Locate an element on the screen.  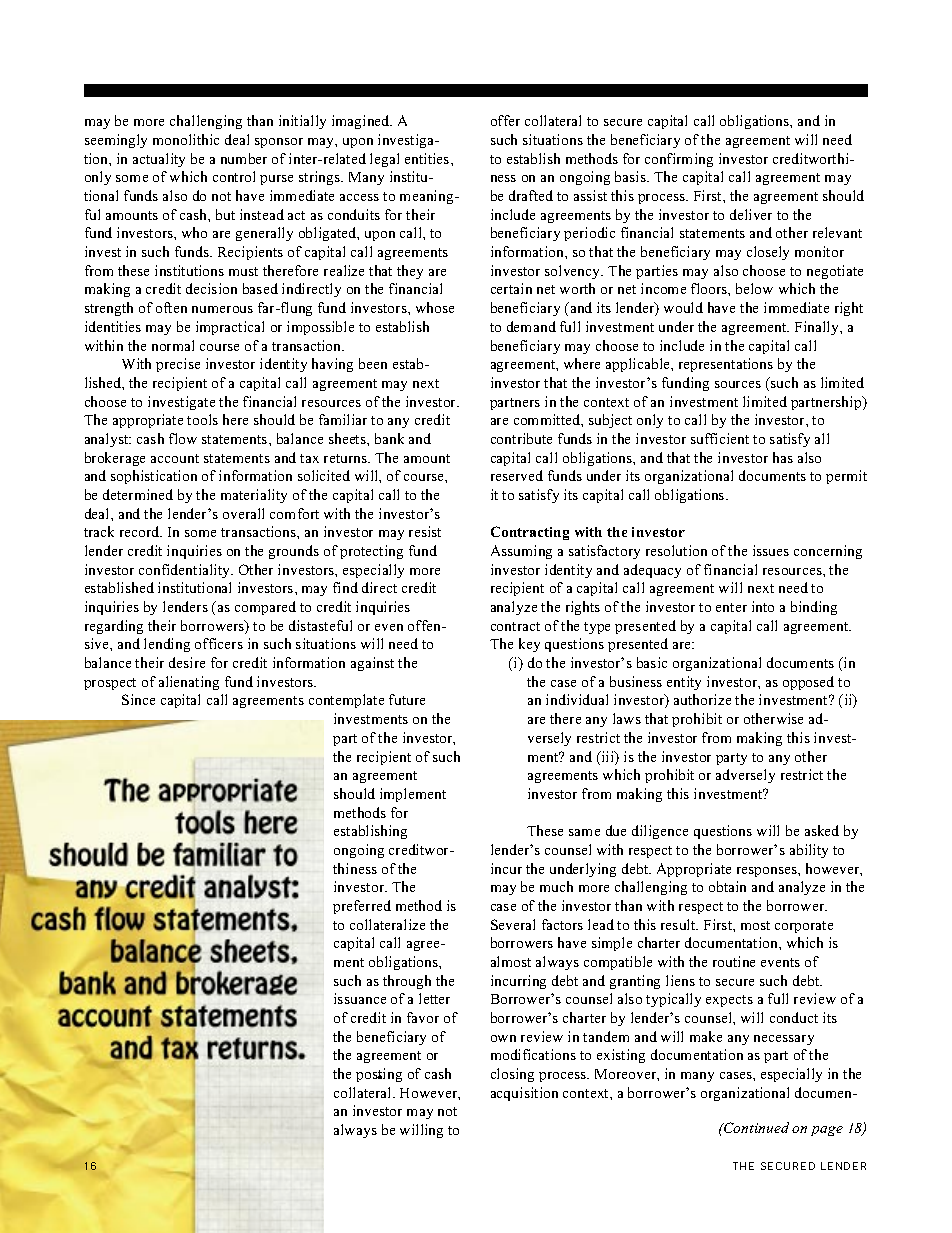
closing is located at coordinates (512, 1075).
